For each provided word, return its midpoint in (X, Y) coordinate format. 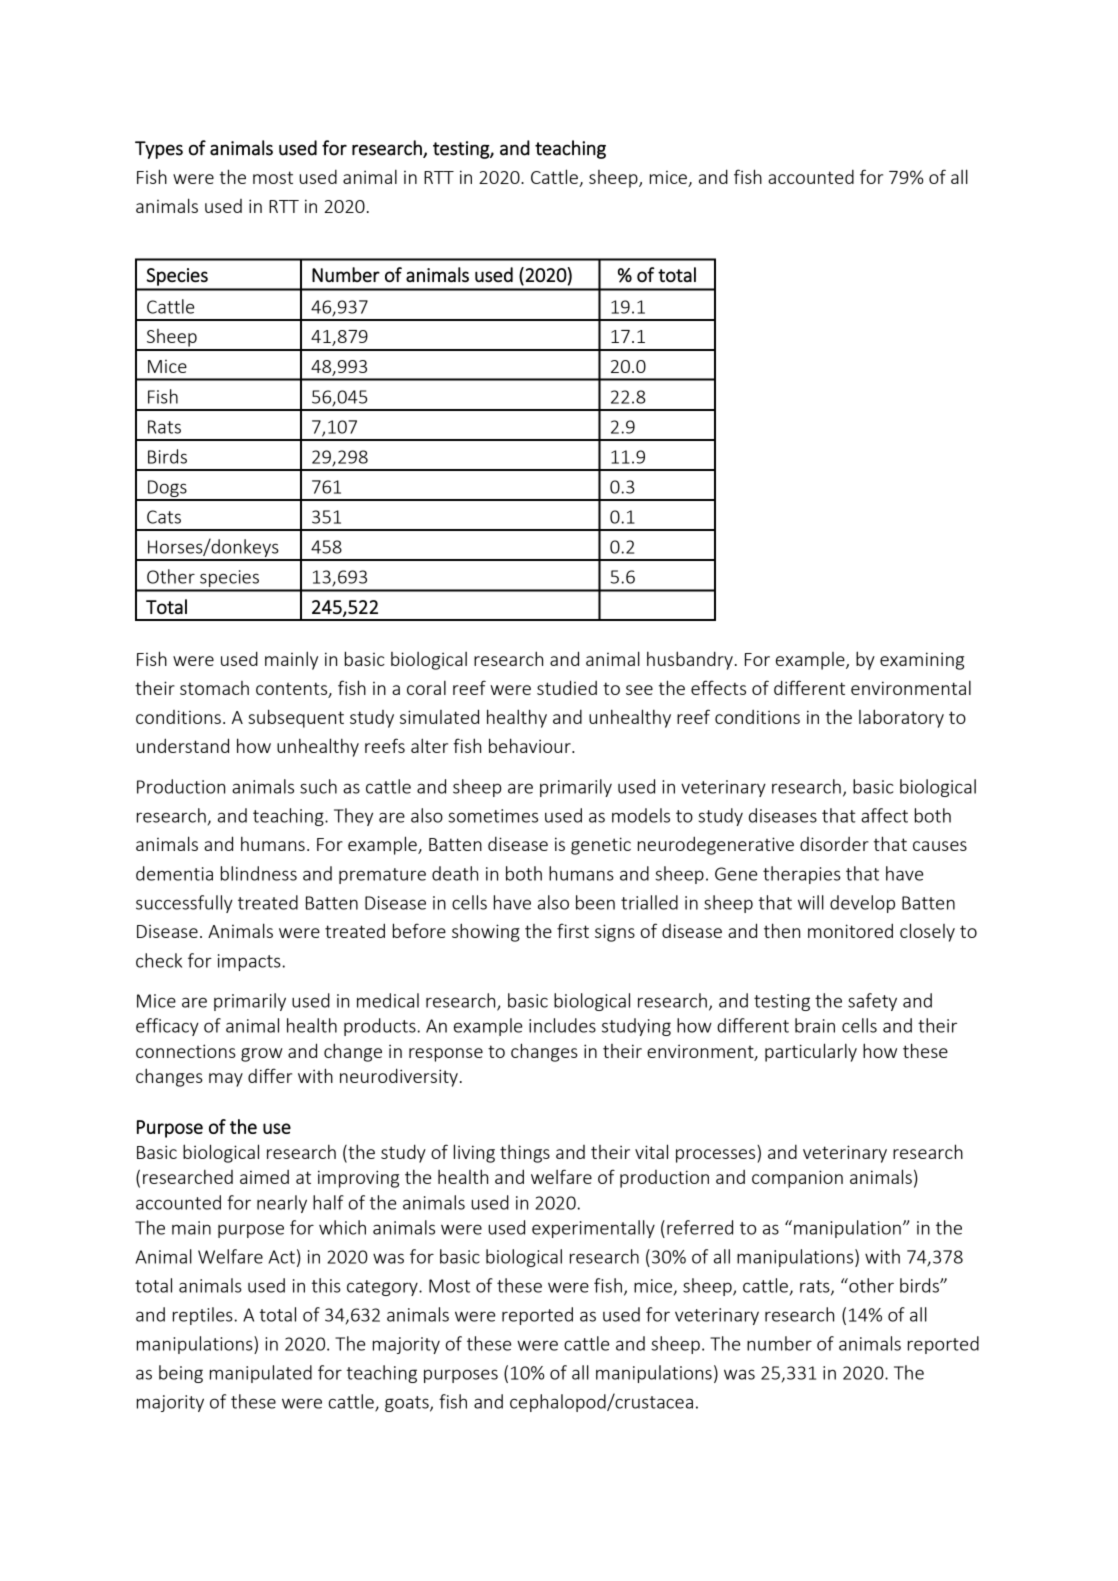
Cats (164, 517)
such (318, 786)
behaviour (531, 745)
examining (922, 661)
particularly (811, 1052)
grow (262, 1055)
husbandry (690, 660)
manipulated (261, 1374)
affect (884, 815)
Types (159, 150)
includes (562, 1025)
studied (567, 687)
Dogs (167, 490)
